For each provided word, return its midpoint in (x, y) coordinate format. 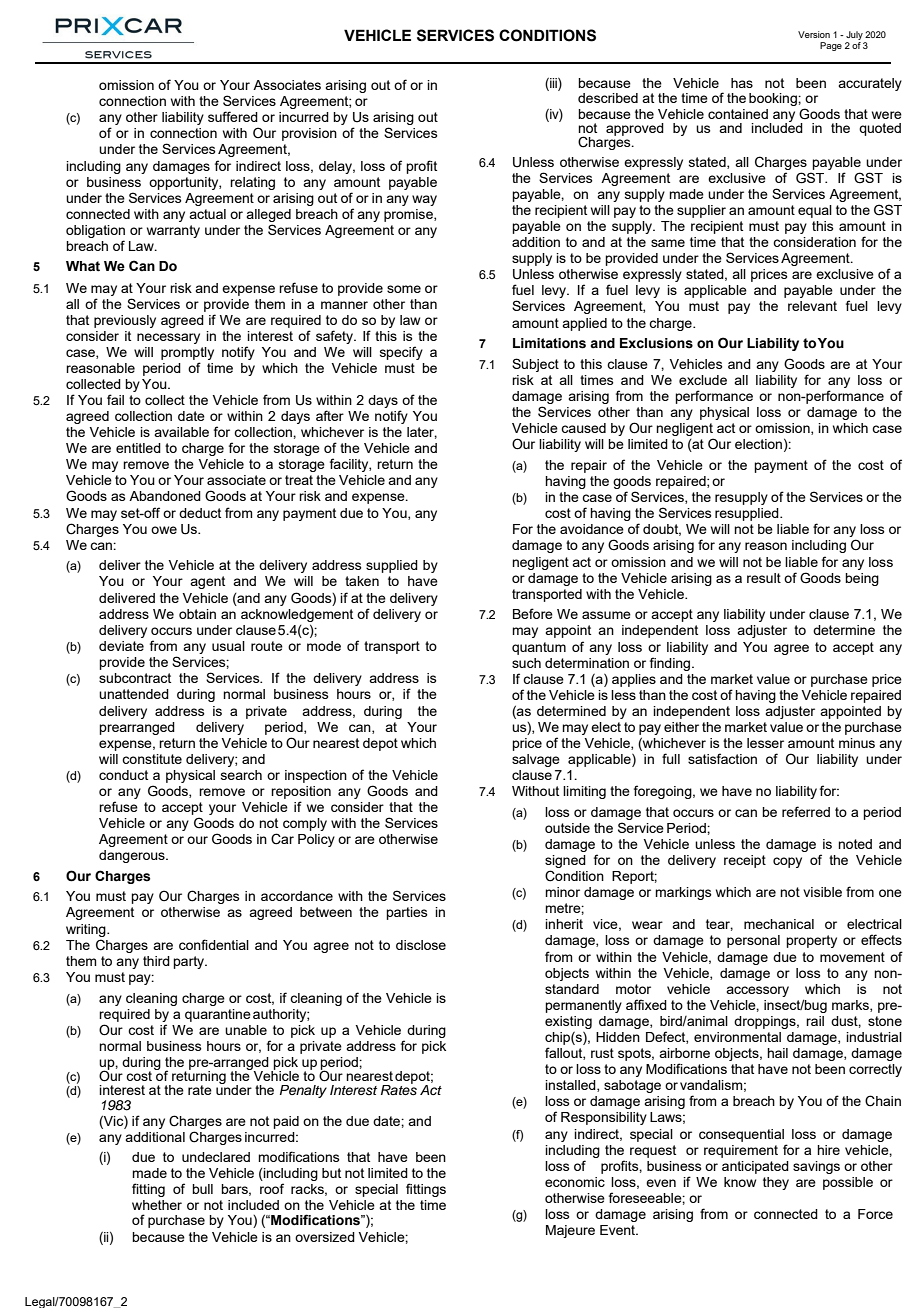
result (764, 578)
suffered (233, 116)
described (608, 98)
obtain (197, 614)
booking (774, 99)
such (526, 663)
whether (157, 1205)
